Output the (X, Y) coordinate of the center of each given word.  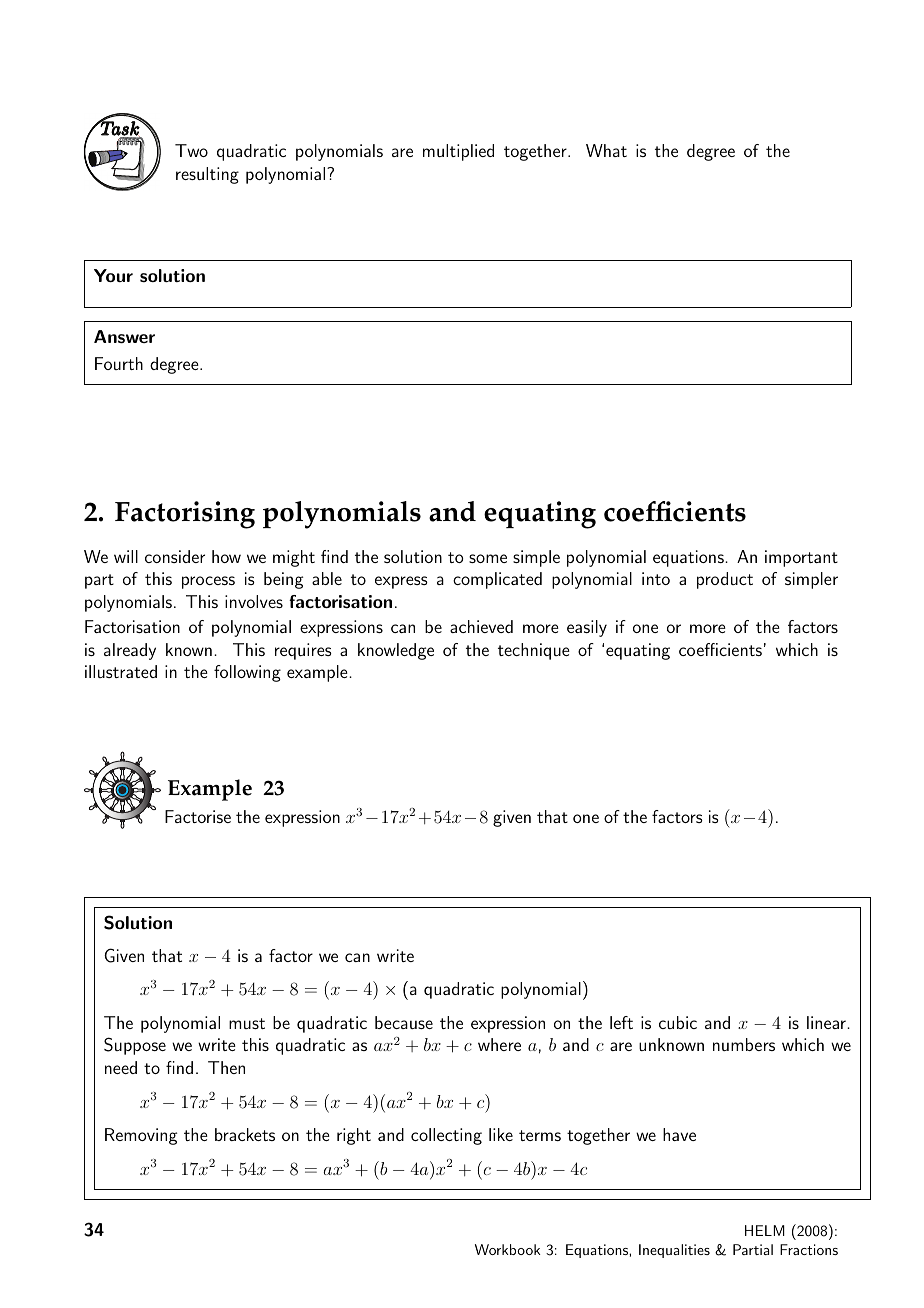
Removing (141, 1136)
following (247, 673)
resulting (207, 175)
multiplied (458, 152)
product (725, 580)
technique (534, 651)
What (606, 150)
